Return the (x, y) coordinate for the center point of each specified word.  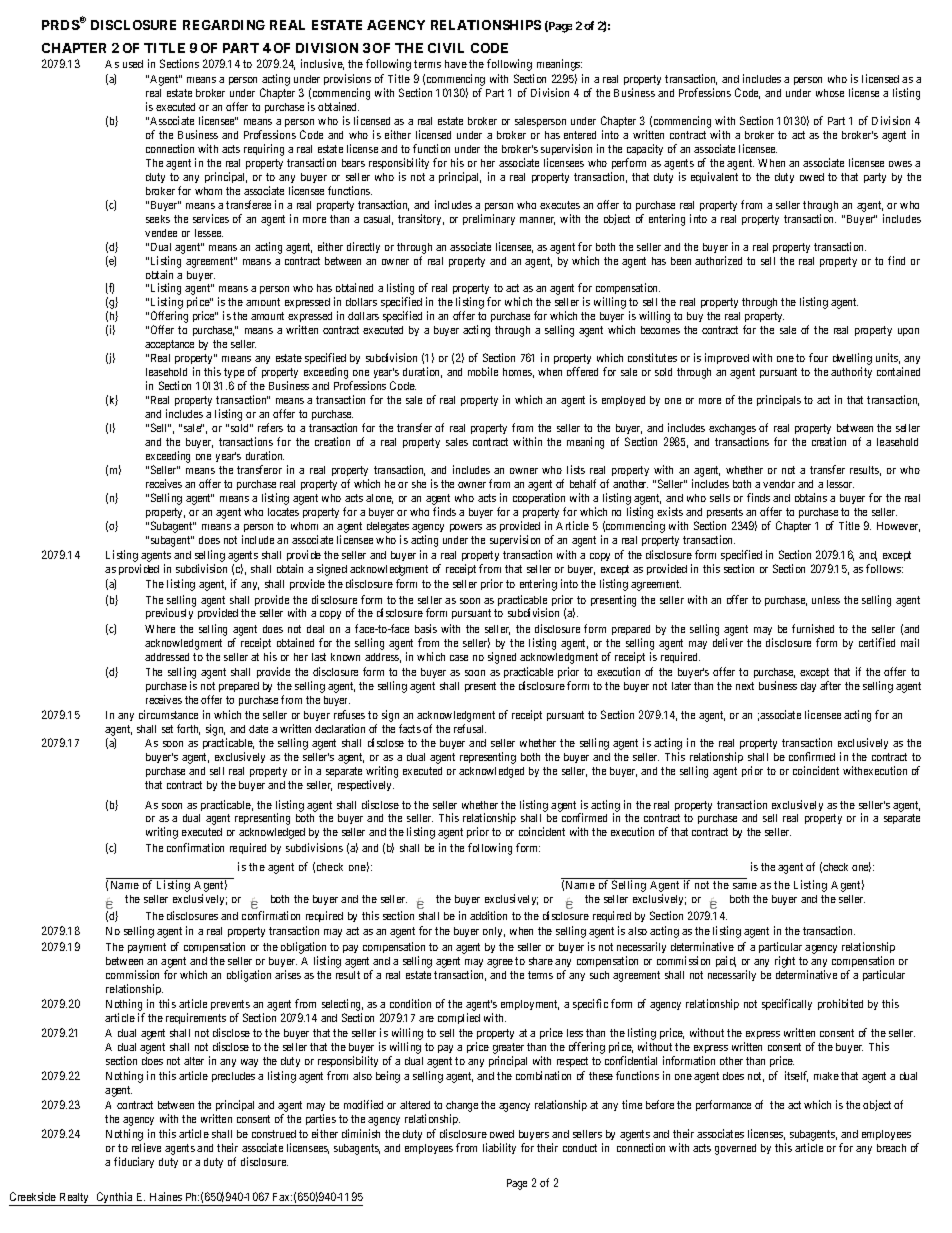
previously (169, 613)
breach (891, 1148)
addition (488, 915)
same (745, 886)
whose (830, 93)
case (459, 658)
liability (499, 1148)
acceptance (169, 345)
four (818, 357)
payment (147, 948)
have (456, 64)
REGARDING (224, 25)
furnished (813, 628)
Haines (166, 1196)
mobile (483, 371)
